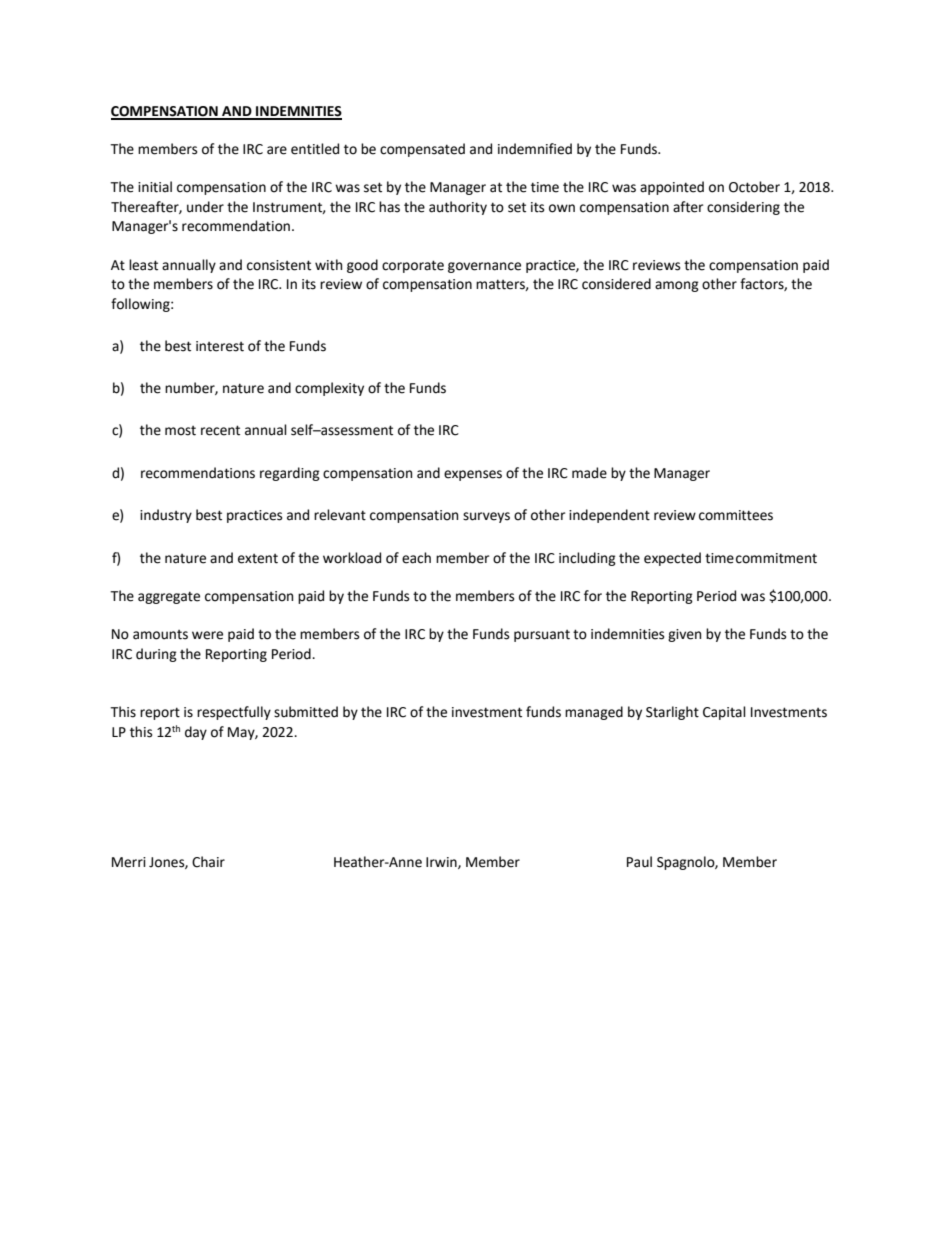  Describe the element at coordinates (207, 635) in the screenshot. I see `were` at that location.
